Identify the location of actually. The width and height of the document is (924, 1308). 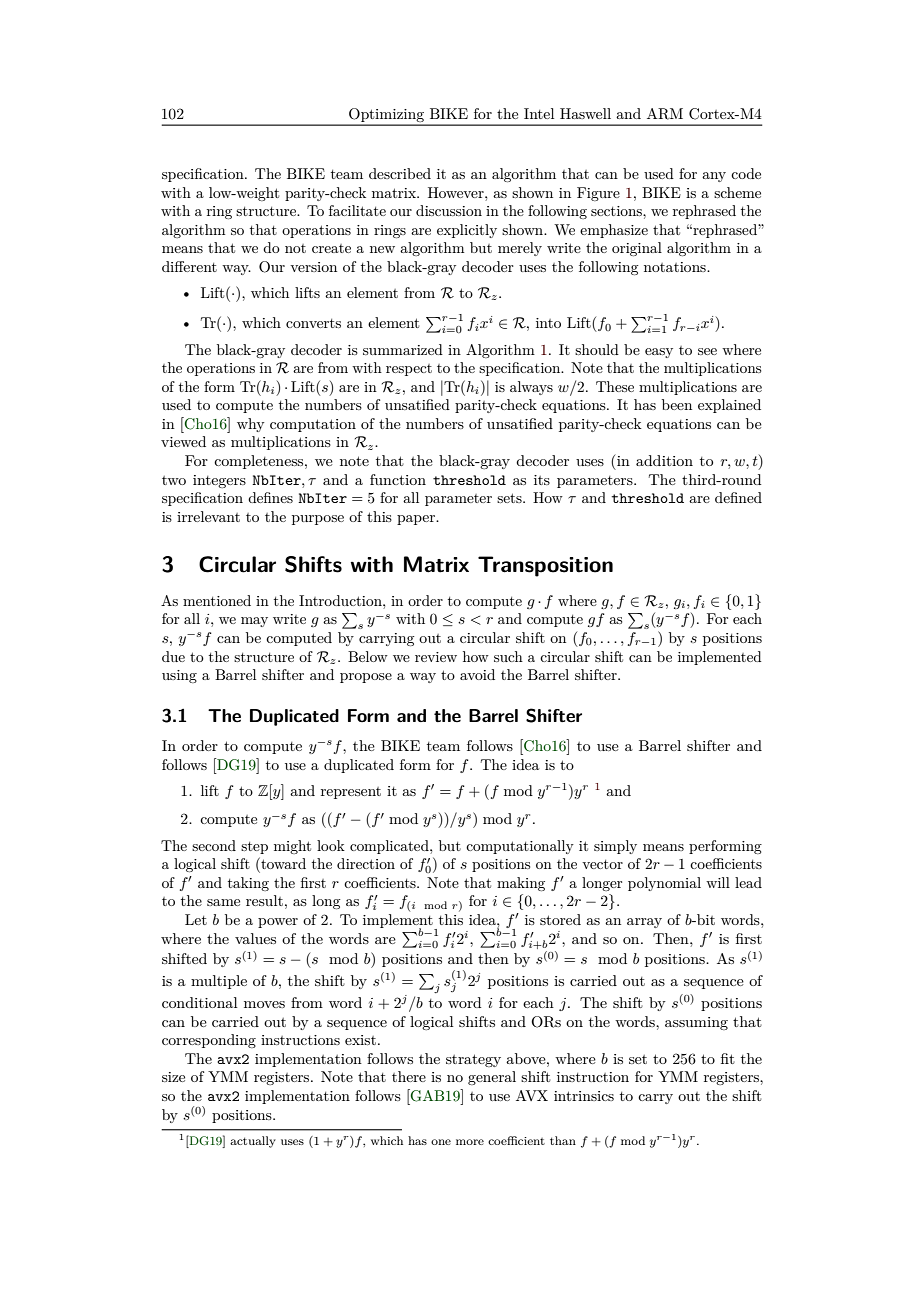
(253, 1142).
